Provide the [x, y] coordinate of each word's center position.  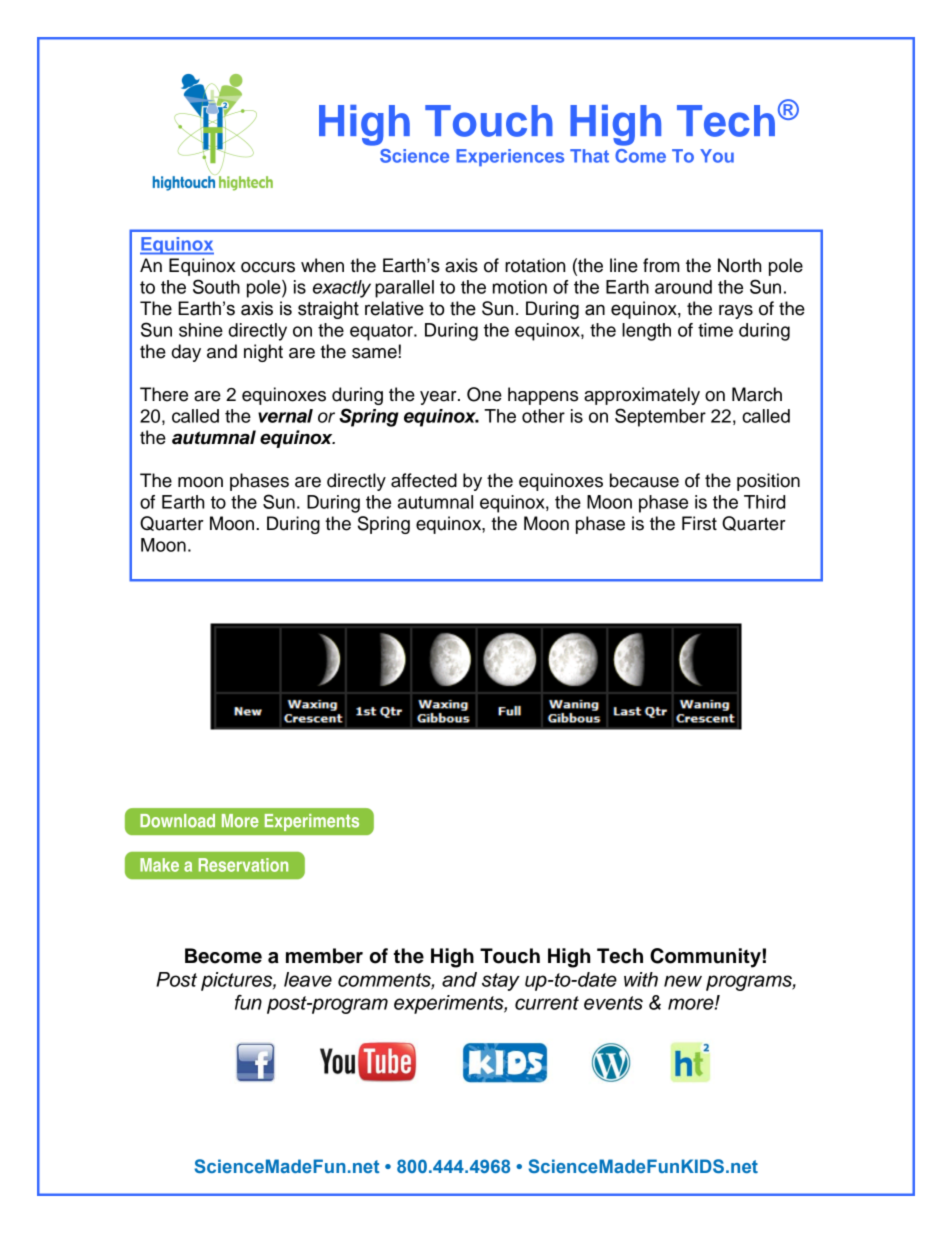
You [717, 156]
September [660, 417]
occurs [268, 267]
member [324, 956]
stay [501, 982]
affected [424, 480]
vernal [285, 416]
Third [764, 502]
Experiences [510, 157]
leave [308, 979]
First [699, 523]
